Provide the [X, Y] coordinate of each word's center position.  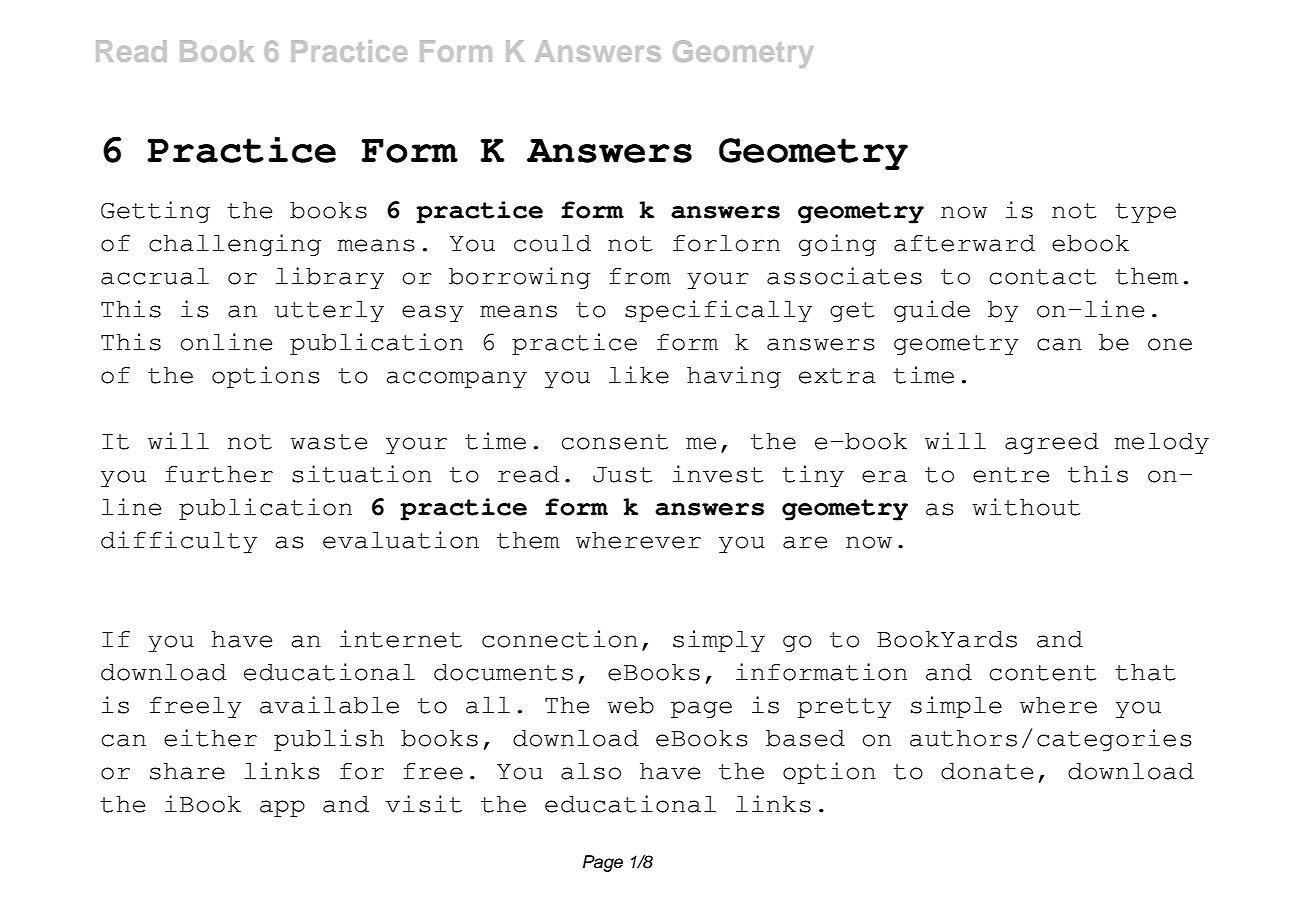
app [282, 808]
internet [401, 639]
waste [328, 442]
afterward [964, 243]
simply [719, 641]
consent [614, 442]
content [1042, 673]
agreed [1052, 443]
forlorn [726, 243]
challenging [235, 245]
